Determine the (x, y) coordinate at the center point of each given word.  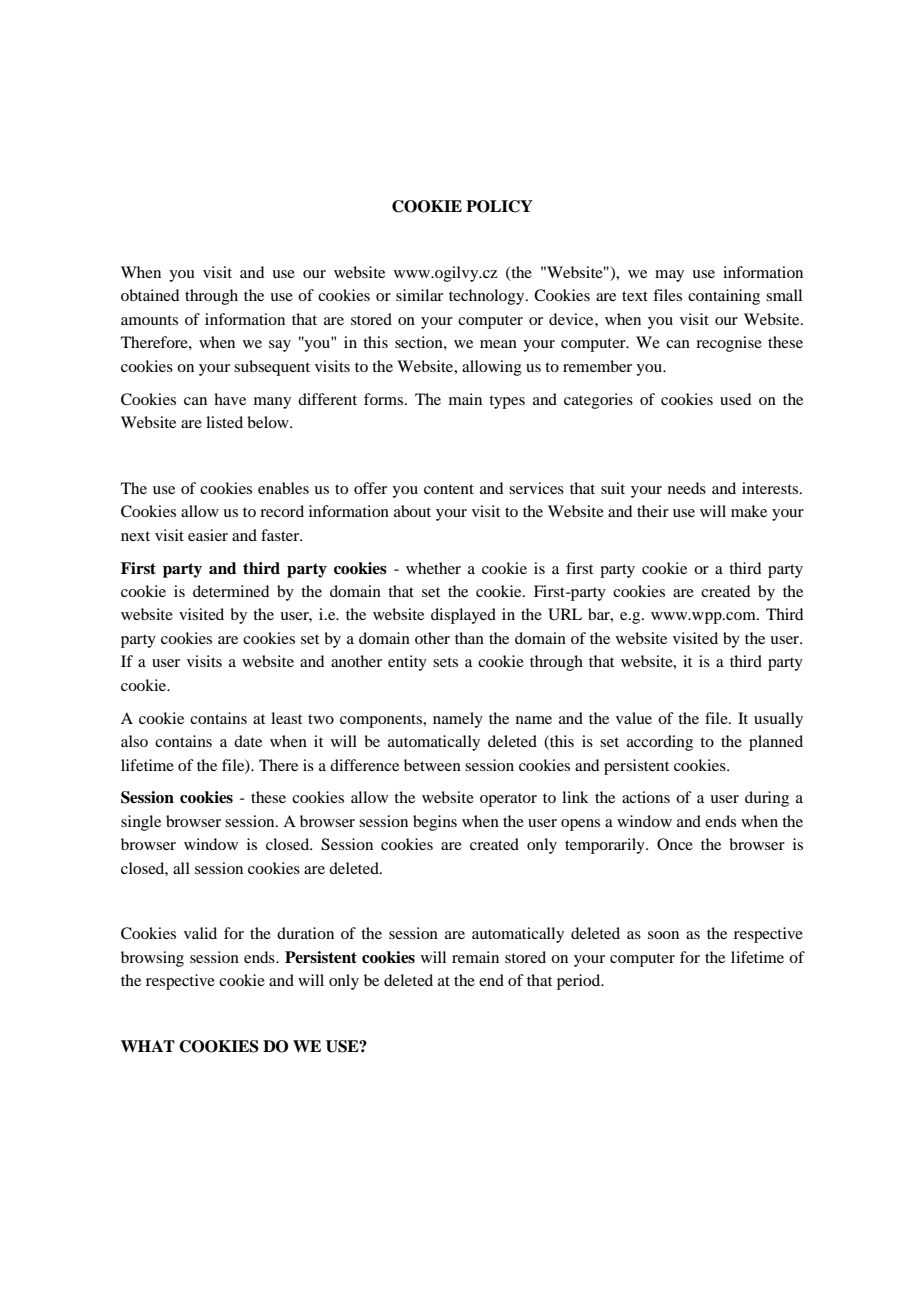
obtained (150, 295)
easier (208, 535)
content (449, 489)
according (660, 743)
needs (687, 488)
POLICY (499, 206)
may (669, 276)
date (248, 741)
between (432, 765)
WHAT (148, 1046)
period (580, 982)
